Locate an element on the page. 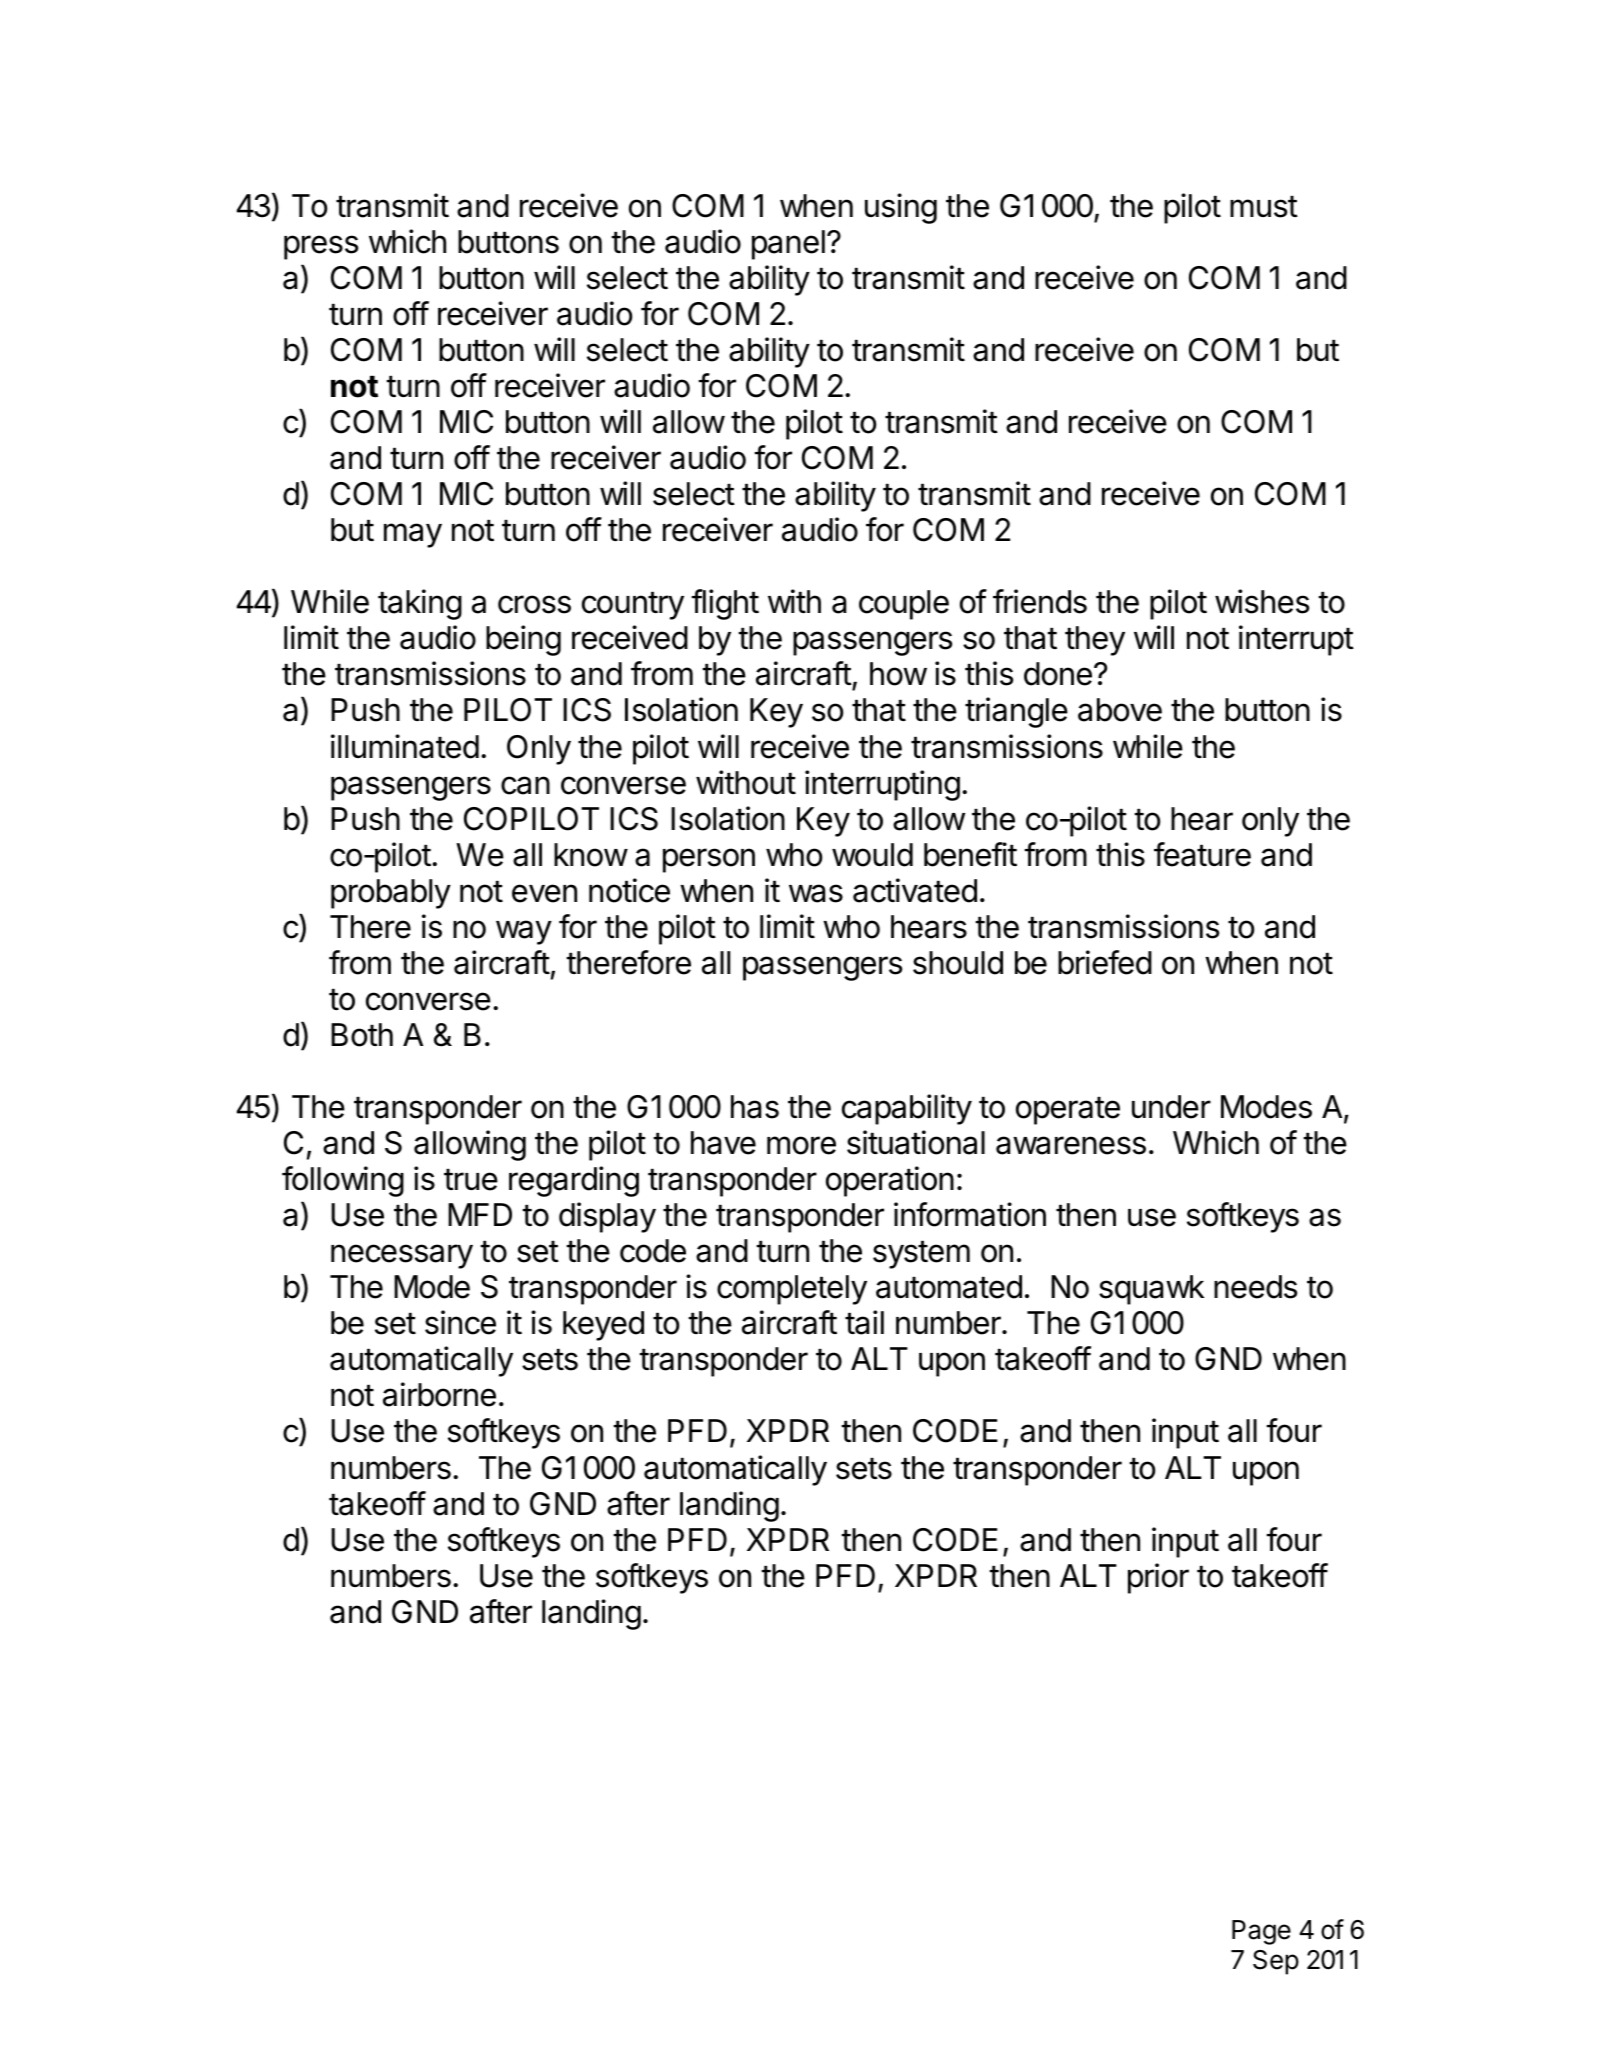  Both is located at coordinates (362, 1035).
